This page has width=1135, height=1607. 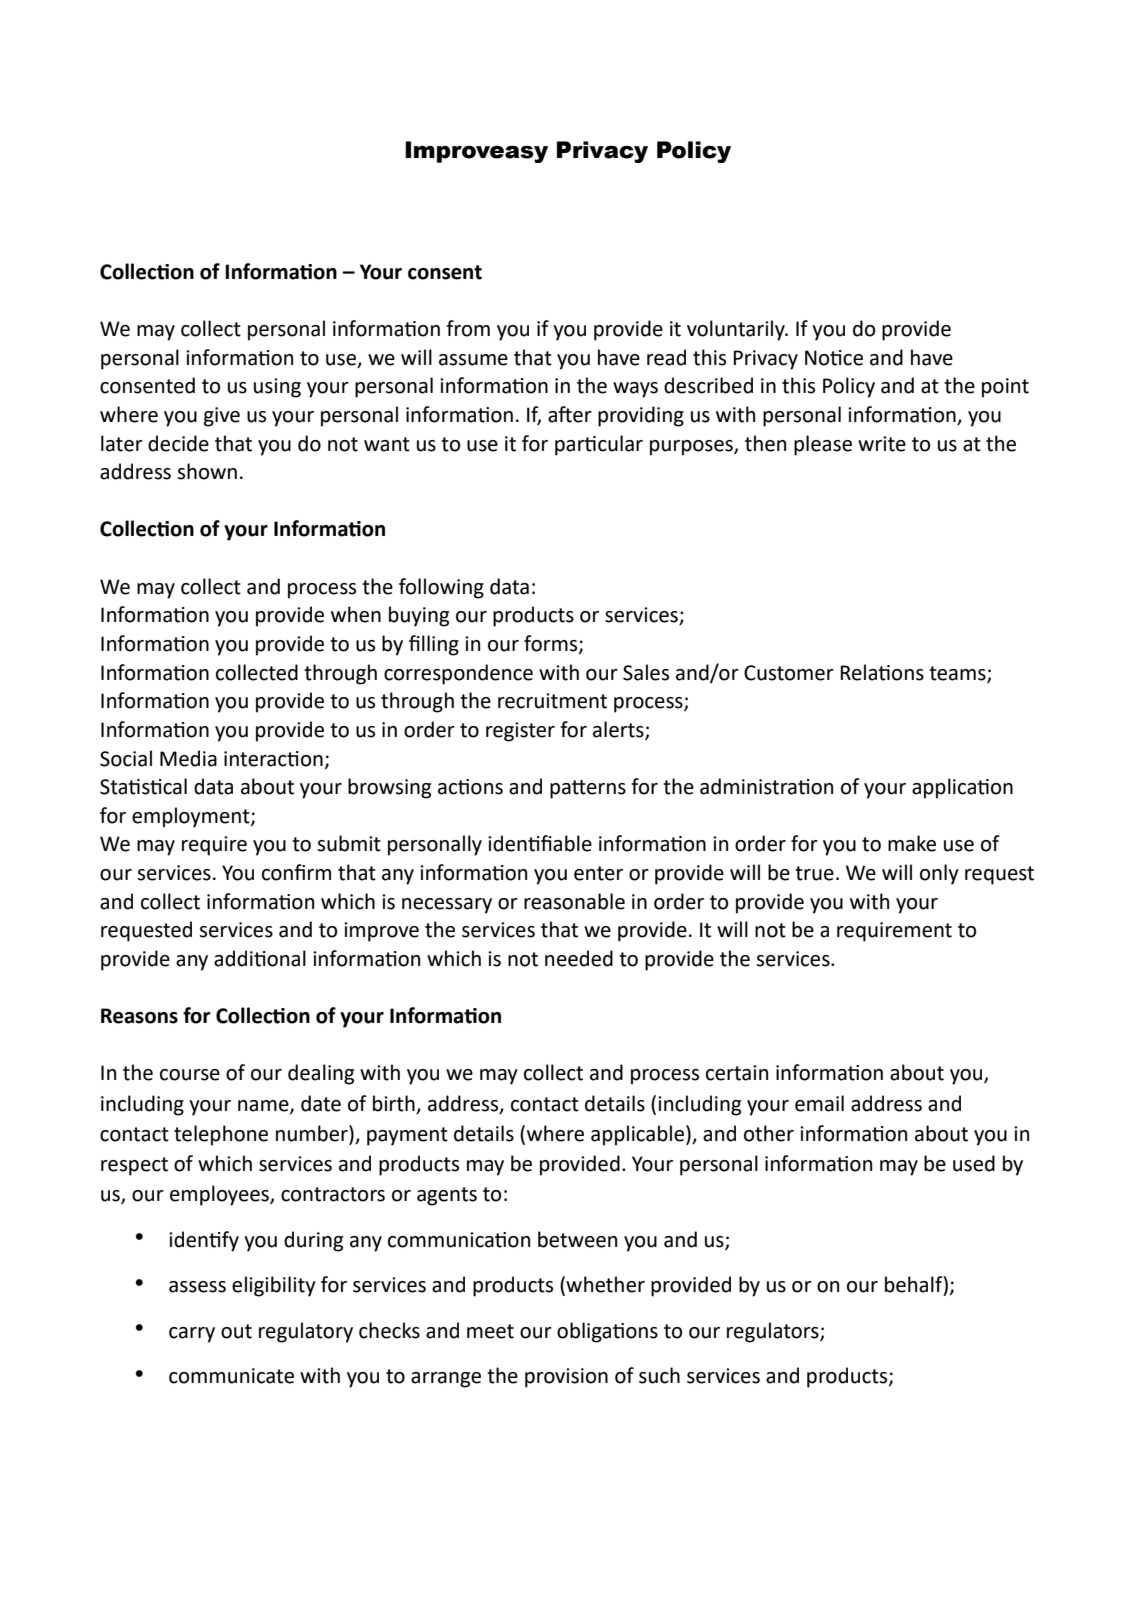 I want to click on recruitment, so click(x=552, y=701).
